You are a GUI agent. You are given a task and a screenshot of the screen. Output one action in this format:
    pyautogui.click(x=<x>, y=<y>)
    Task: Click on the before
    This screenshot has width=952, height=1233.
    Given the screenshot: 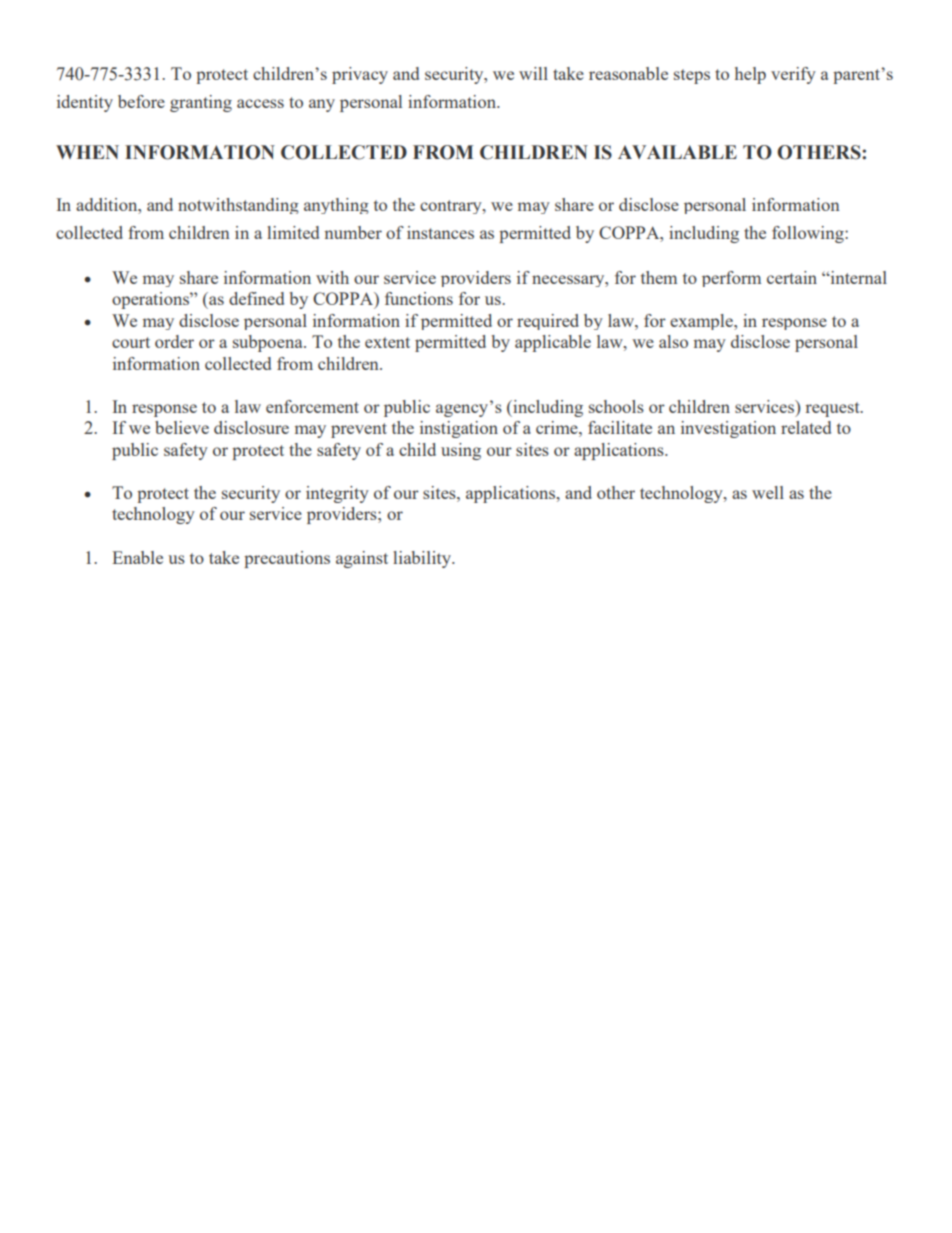 What is the action you would take?
    pyautogui.click(x=141, y=101)
